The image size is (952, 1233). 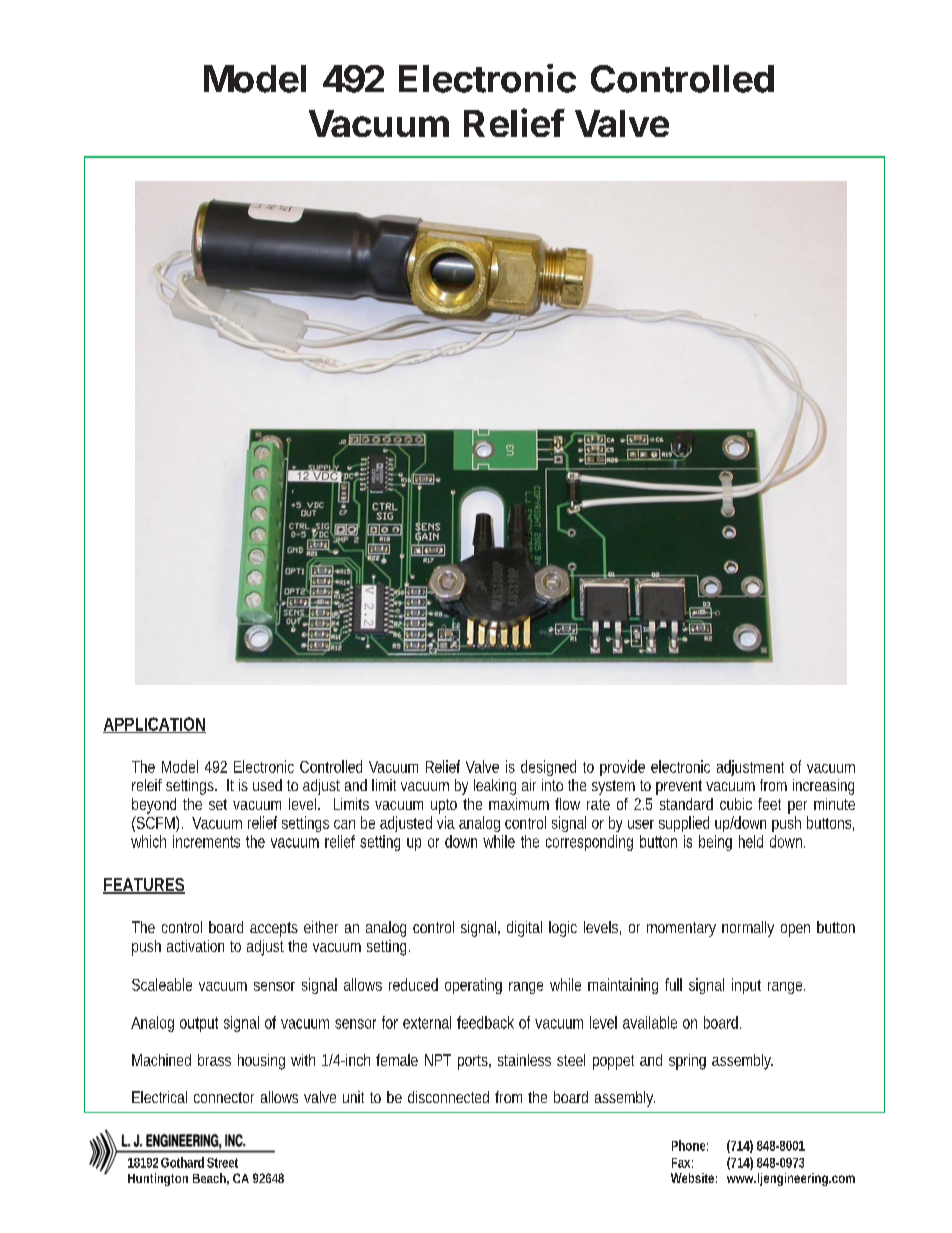 I want to click on provide, so click(x=622, y=768).
